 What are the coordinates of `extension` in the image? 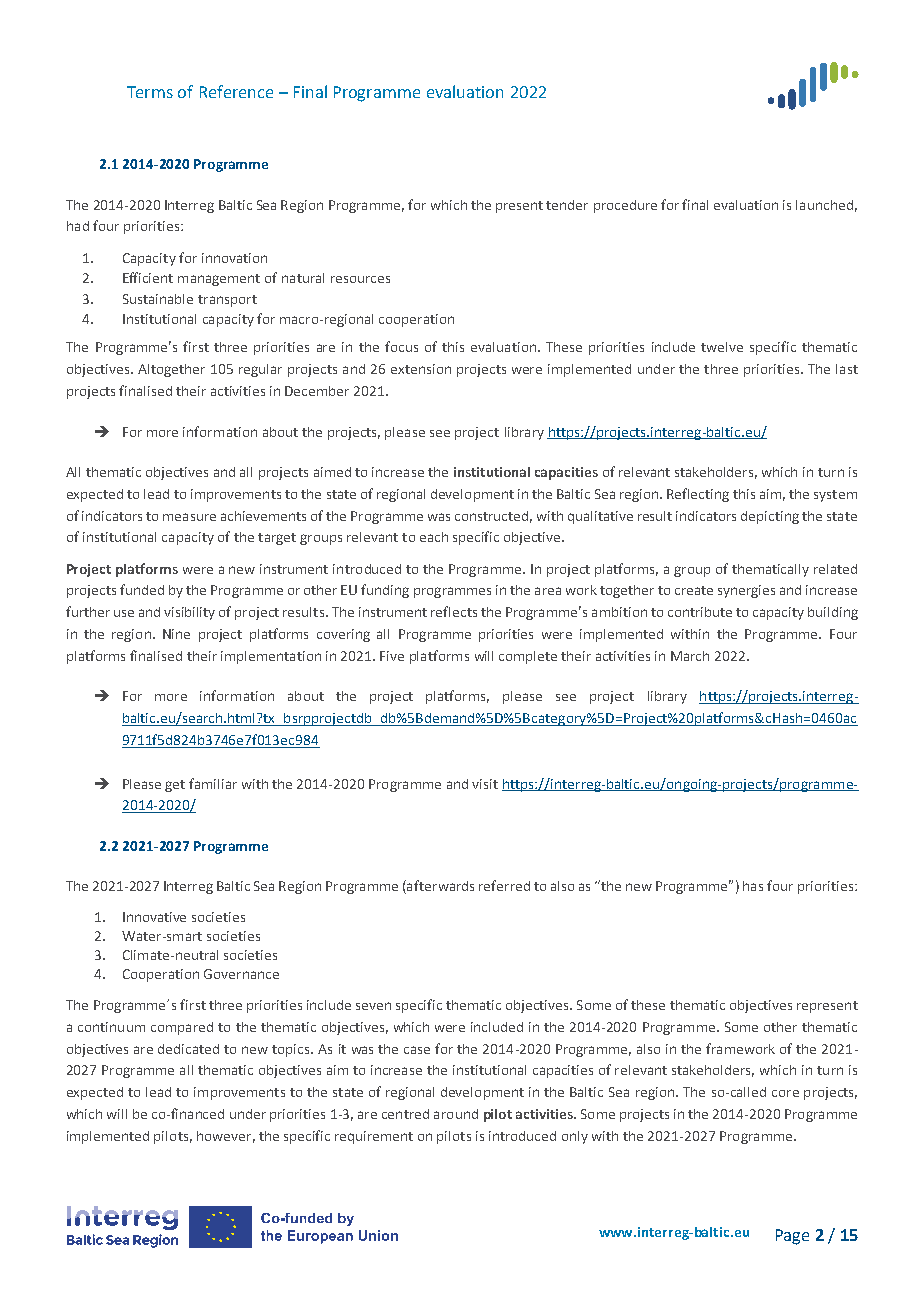 It's located at (421, 369).
